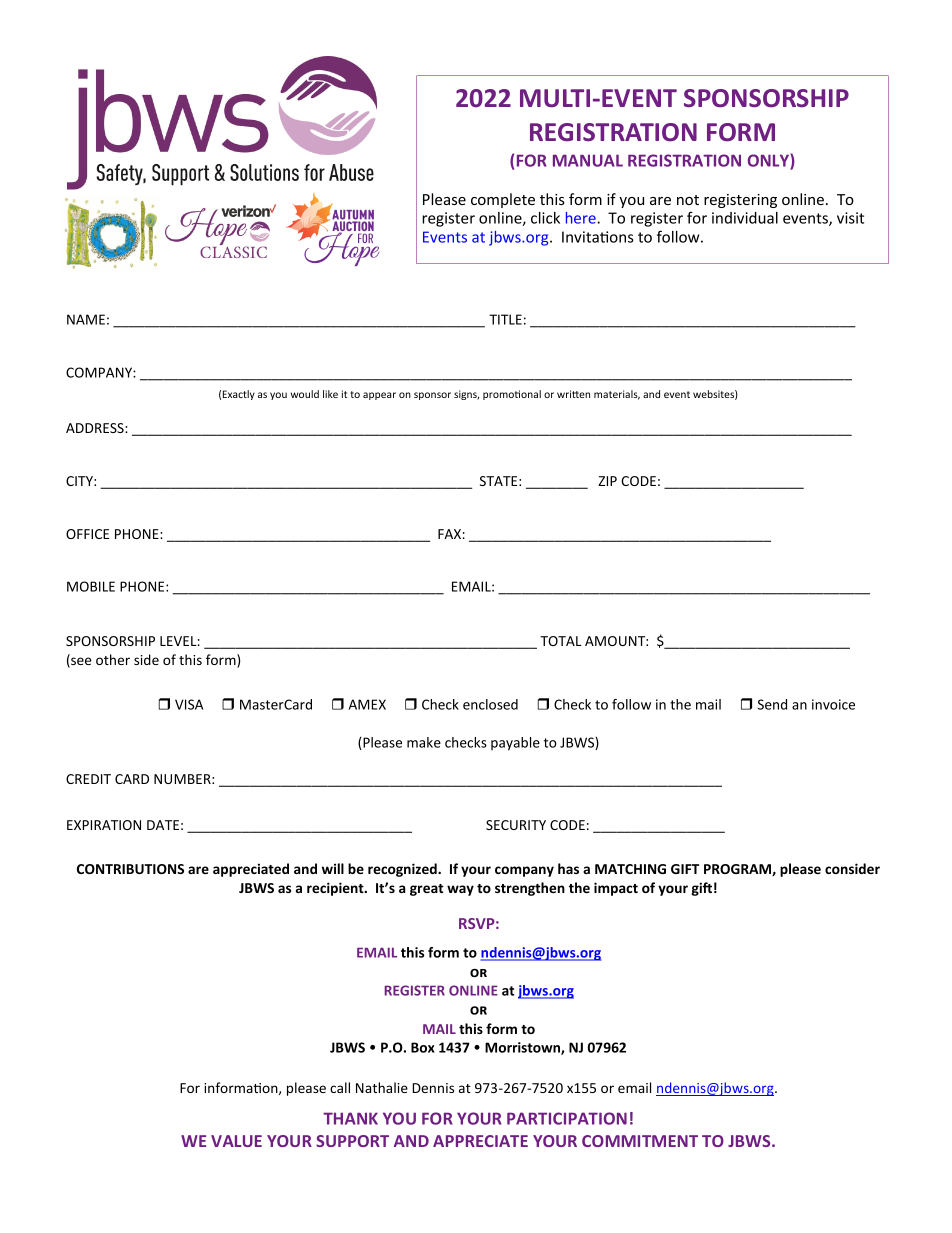 This screenshot has width=952, height=1233. I want to click on other, so click(113, 659).
